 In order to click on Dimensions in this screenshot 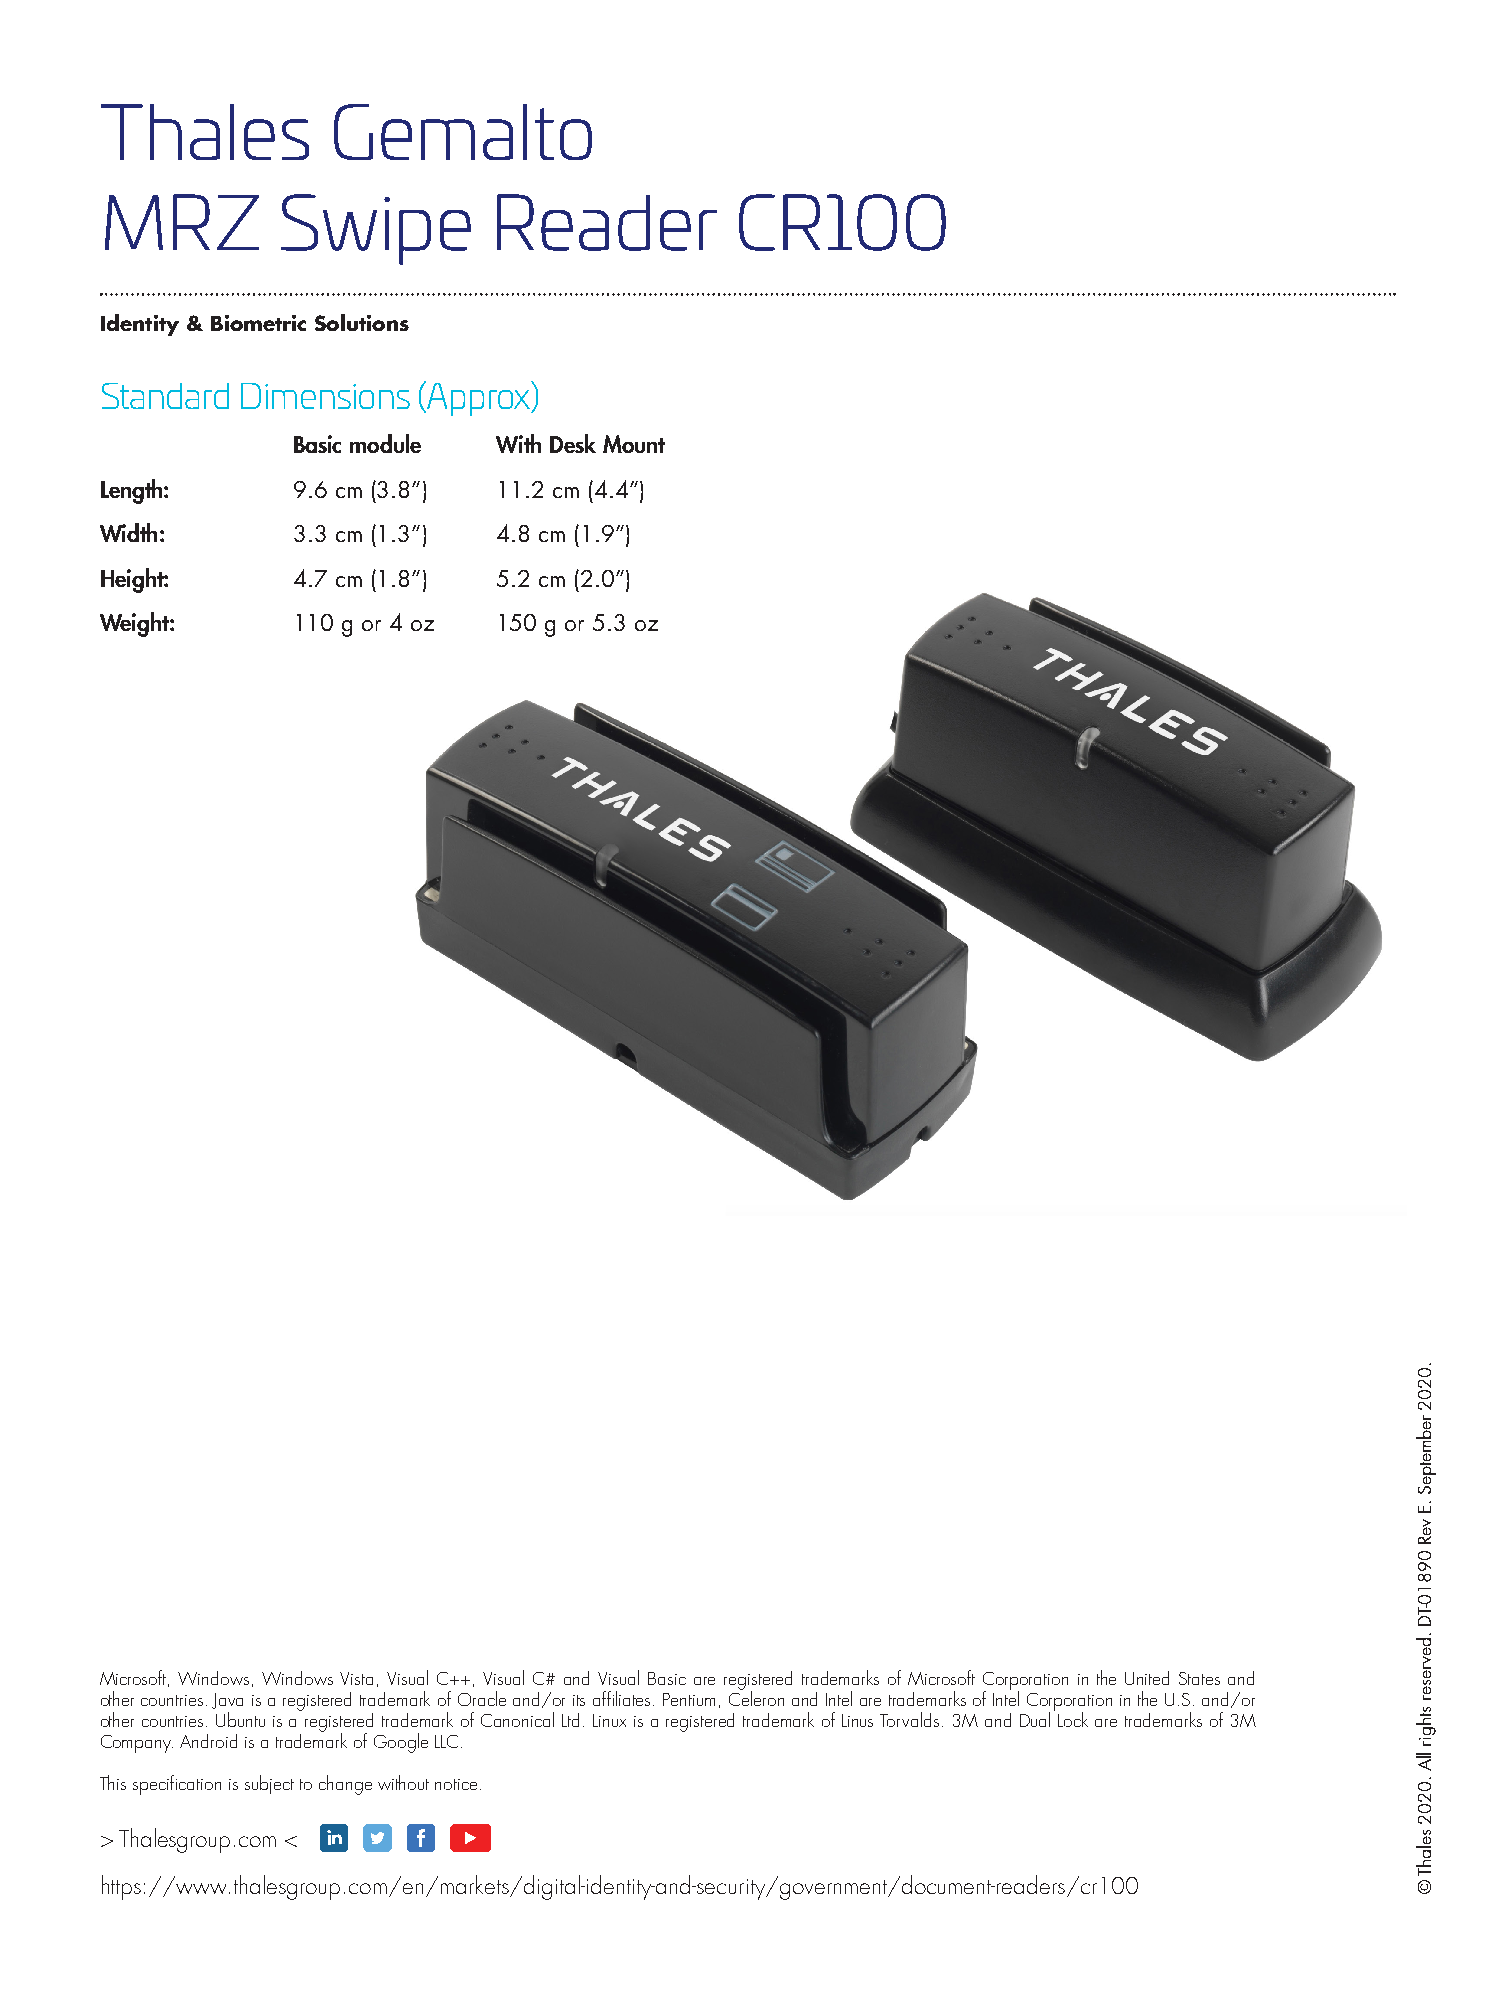, I will do `click(325, 396)`.
